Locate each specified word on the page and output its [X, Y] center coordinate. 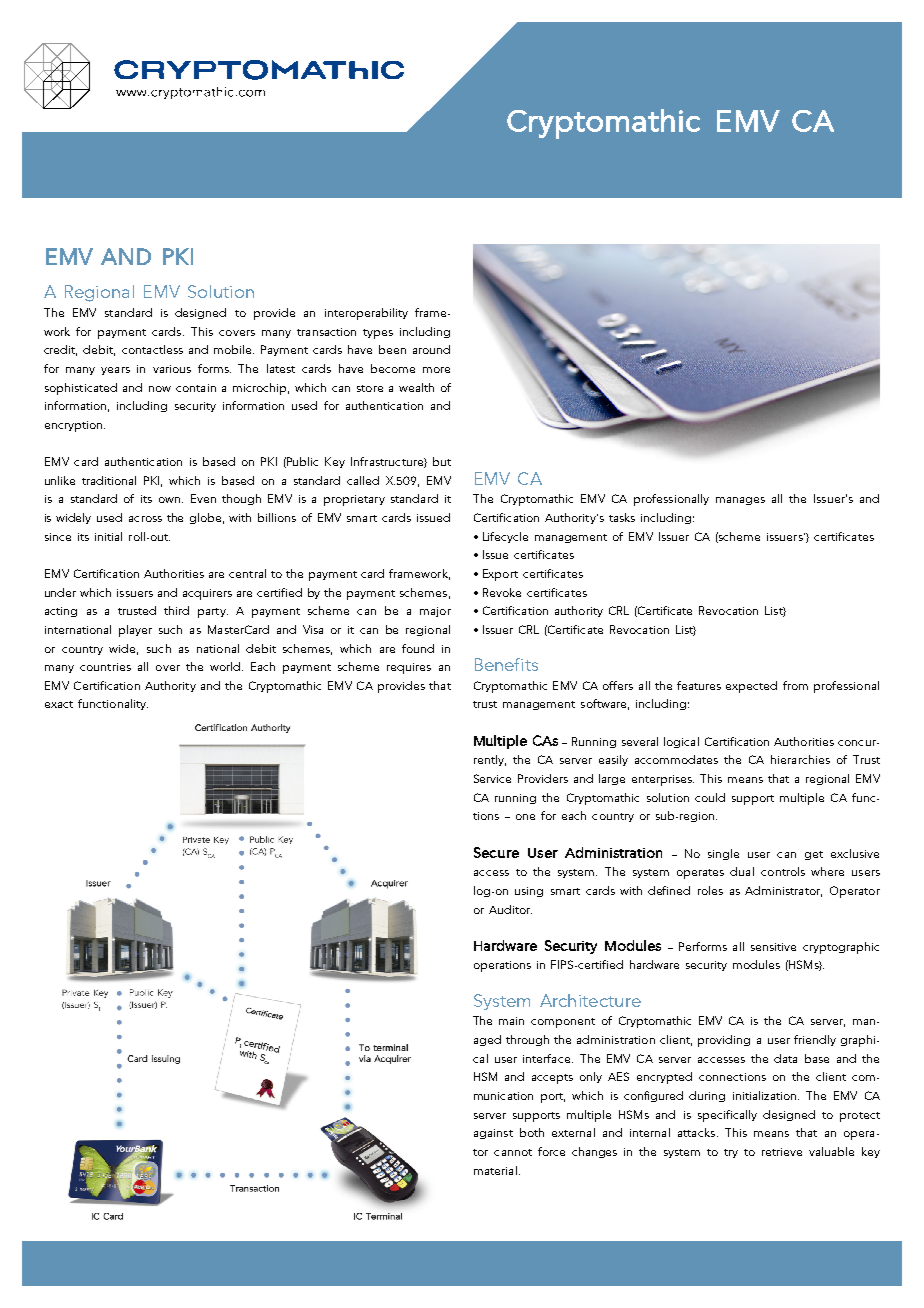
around [431, 349]
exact [59, 704]
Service [492, 778]
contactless [152, 349]
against [493, 1134]
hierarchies [800, 759]
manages [740, 501]
